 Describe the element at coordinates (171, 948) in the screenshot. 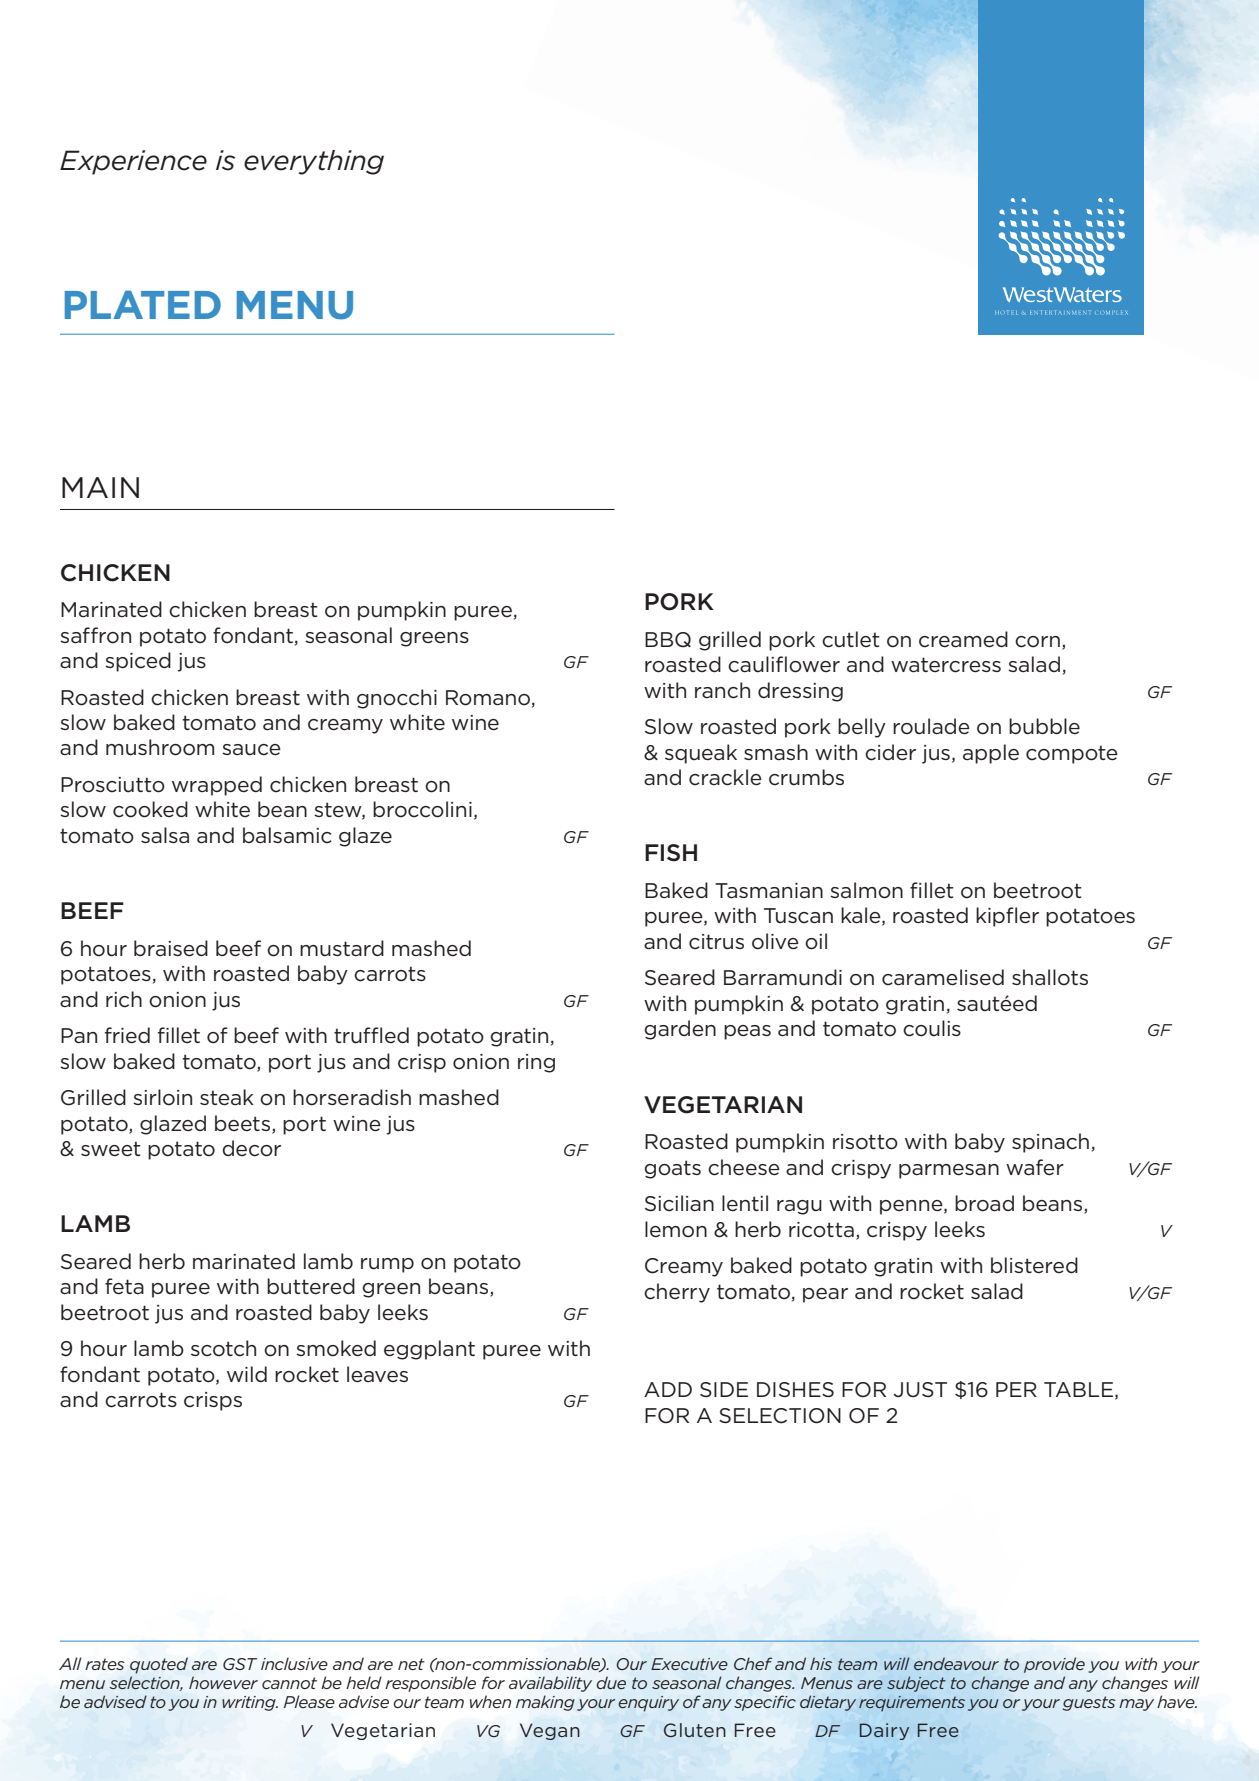

I see `braised` at that location.
